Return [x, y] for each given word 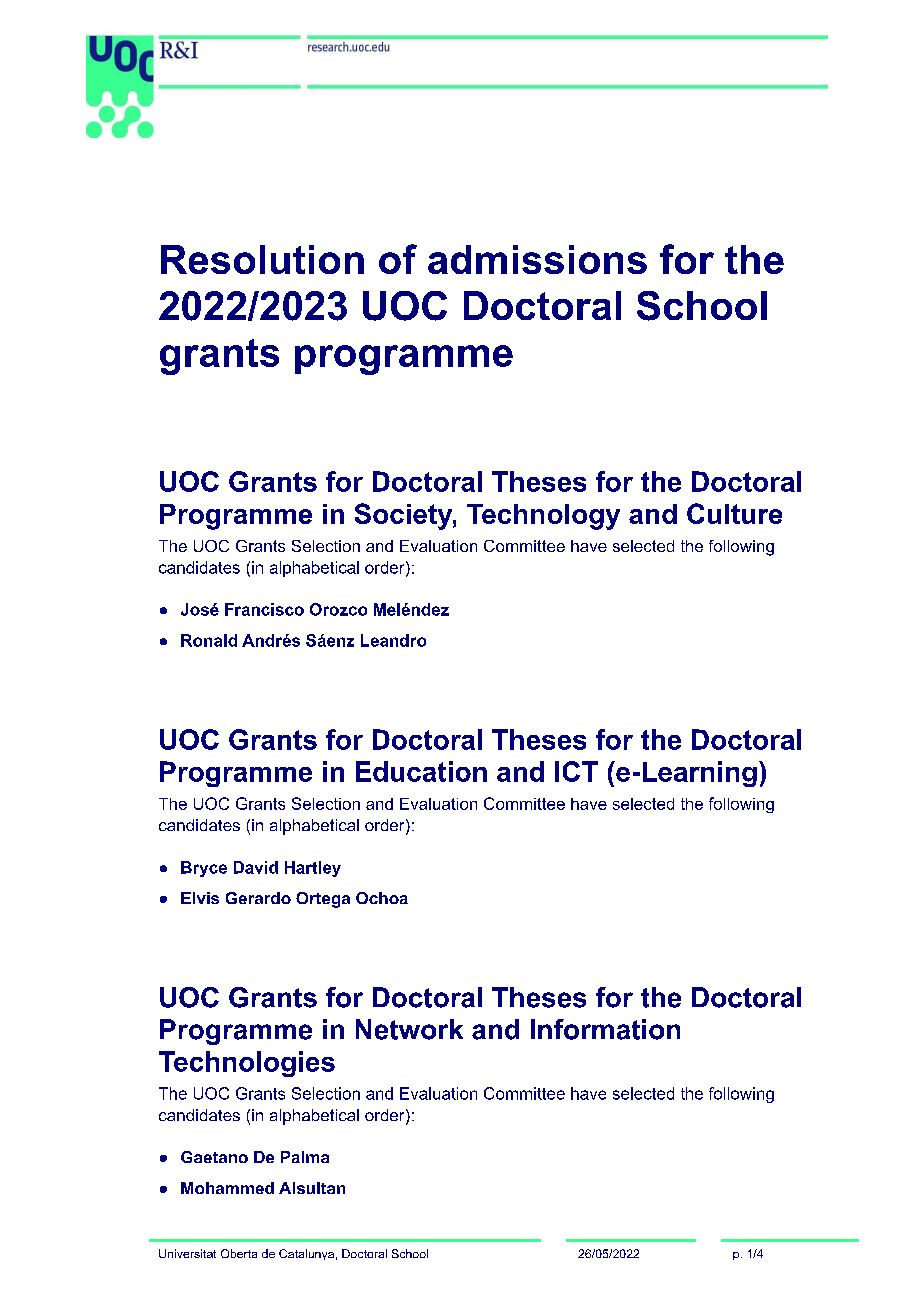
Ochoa [382, 898]
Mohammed [227, 1188]
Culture [734, 513]
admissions [537, 259]
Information [605, 1029]
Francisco [264, 609]
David [256, 867]
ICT [576, 771]
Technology [543, 517]
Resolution [262, 259]
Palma [305, 1157]
